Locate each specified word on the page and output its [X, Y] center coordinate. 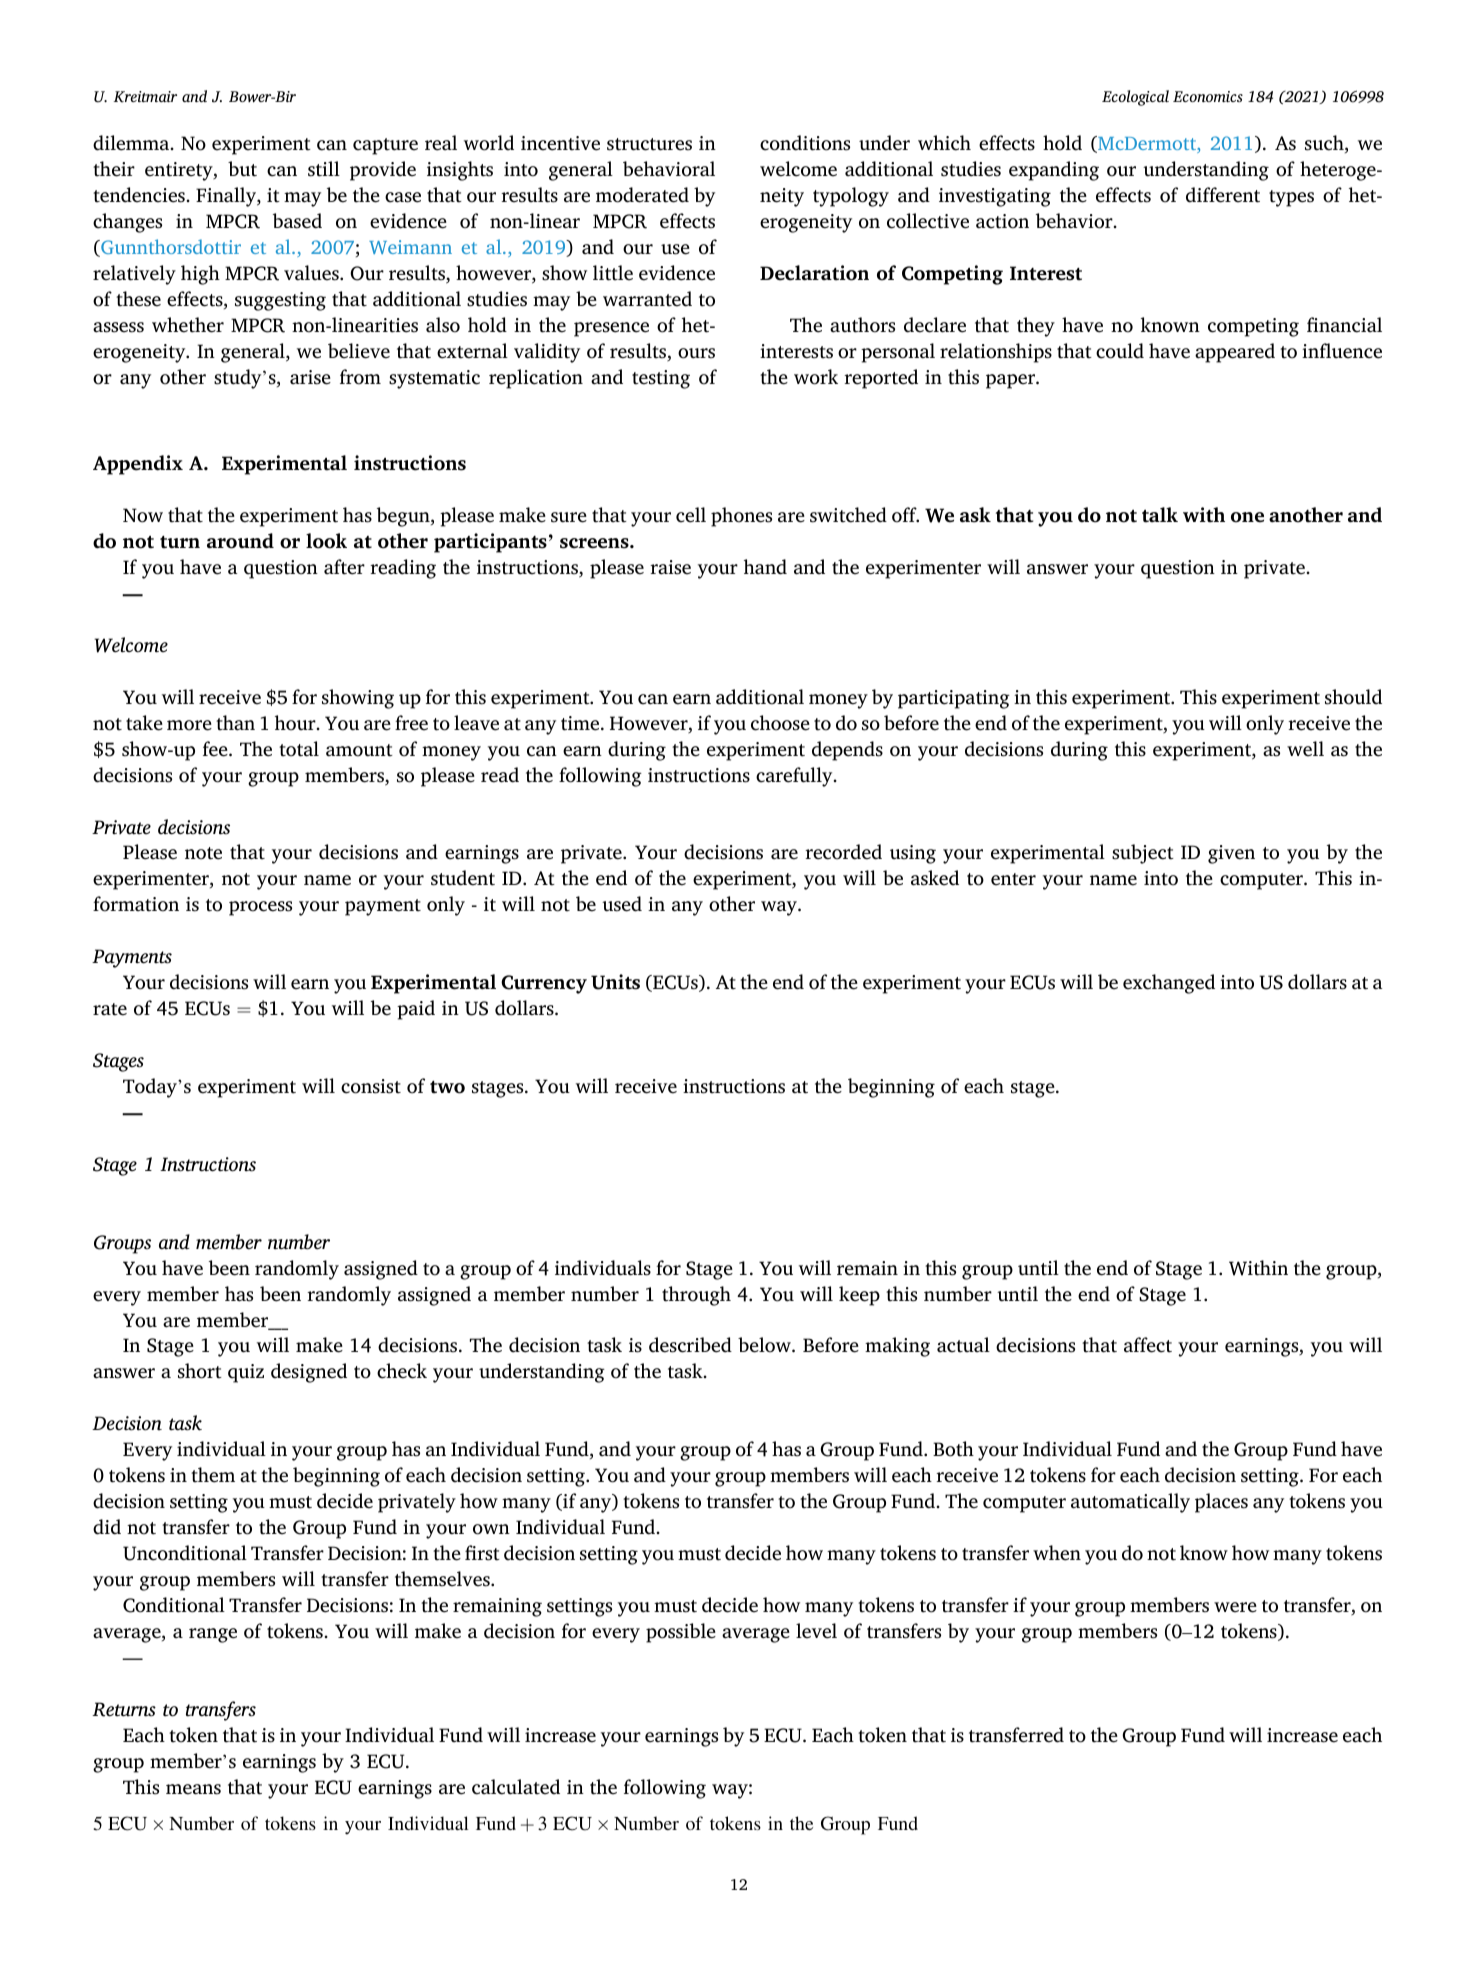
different [1223, 195]
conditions [805, 143]
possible [681, 1633]
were [1235, 1607]
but [242, 169]
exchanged [1169, 984]
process [260, 908]
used [622, 904]
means [193, 1789]
